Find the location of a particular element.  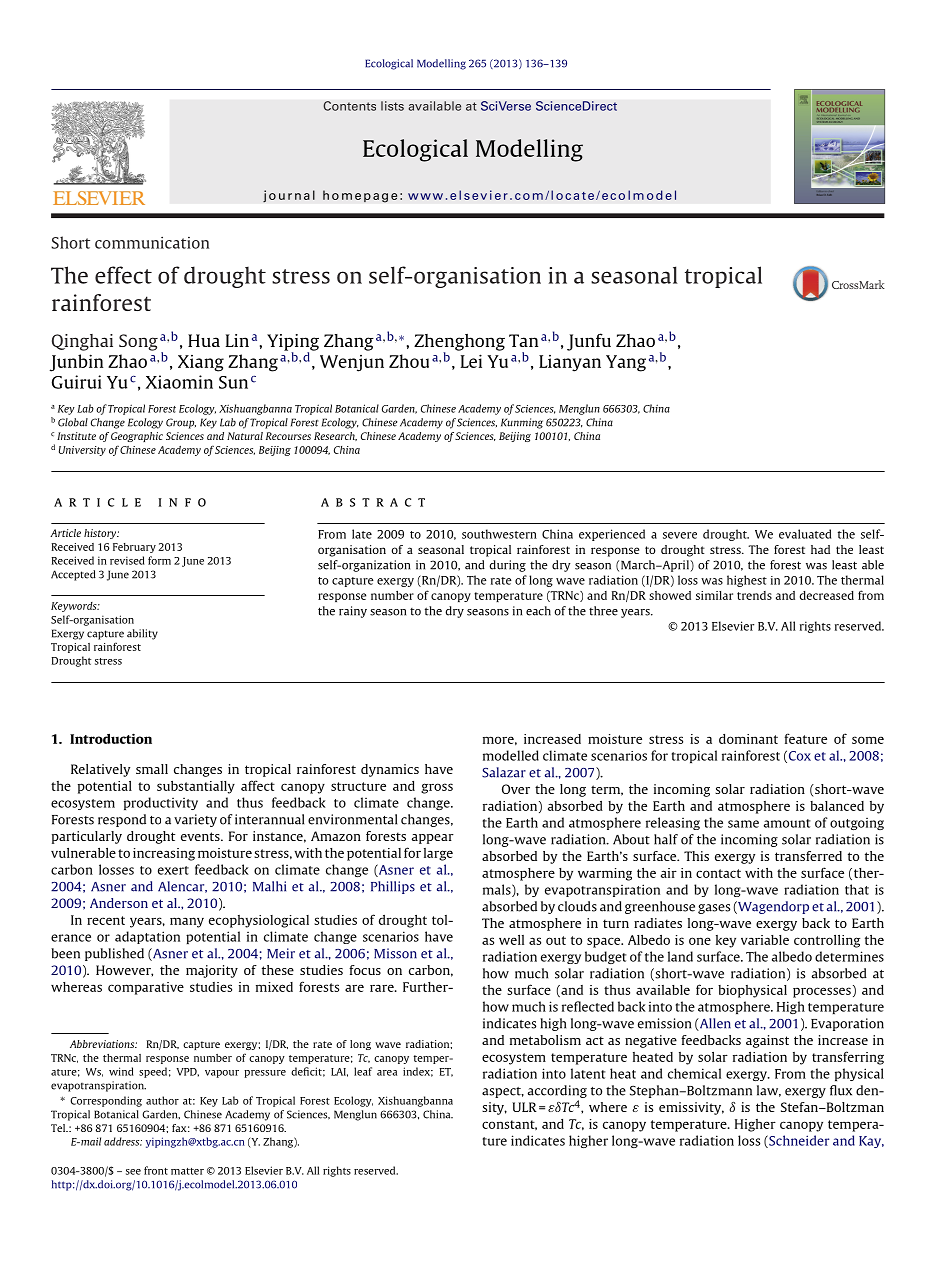

evaluated is located at coordinates (805, 534).
